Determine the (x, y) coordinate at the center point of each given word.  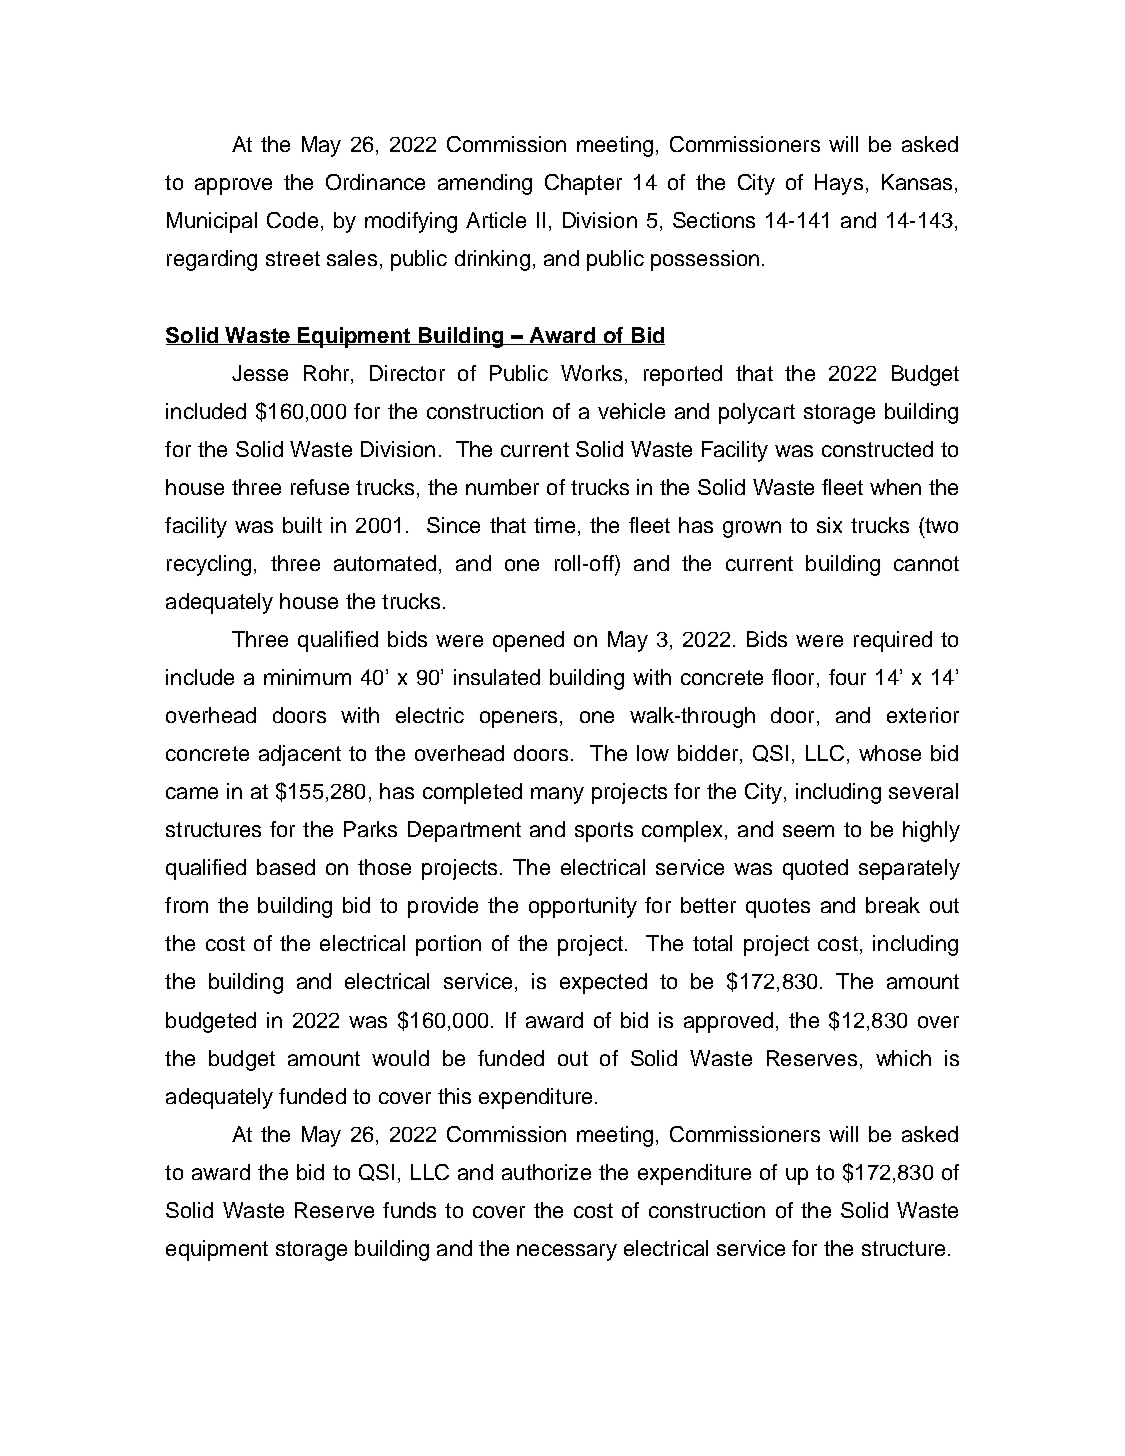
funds (409, 1210)
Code (292, 220)
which (903, 1058)
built (302, 525)
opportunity (583, 907)
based (286, 867)
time (554, 525)
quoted (815, 869)
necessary (567, 1252)
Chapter (583, 184)
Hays (839, 184)
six (829, 525)
